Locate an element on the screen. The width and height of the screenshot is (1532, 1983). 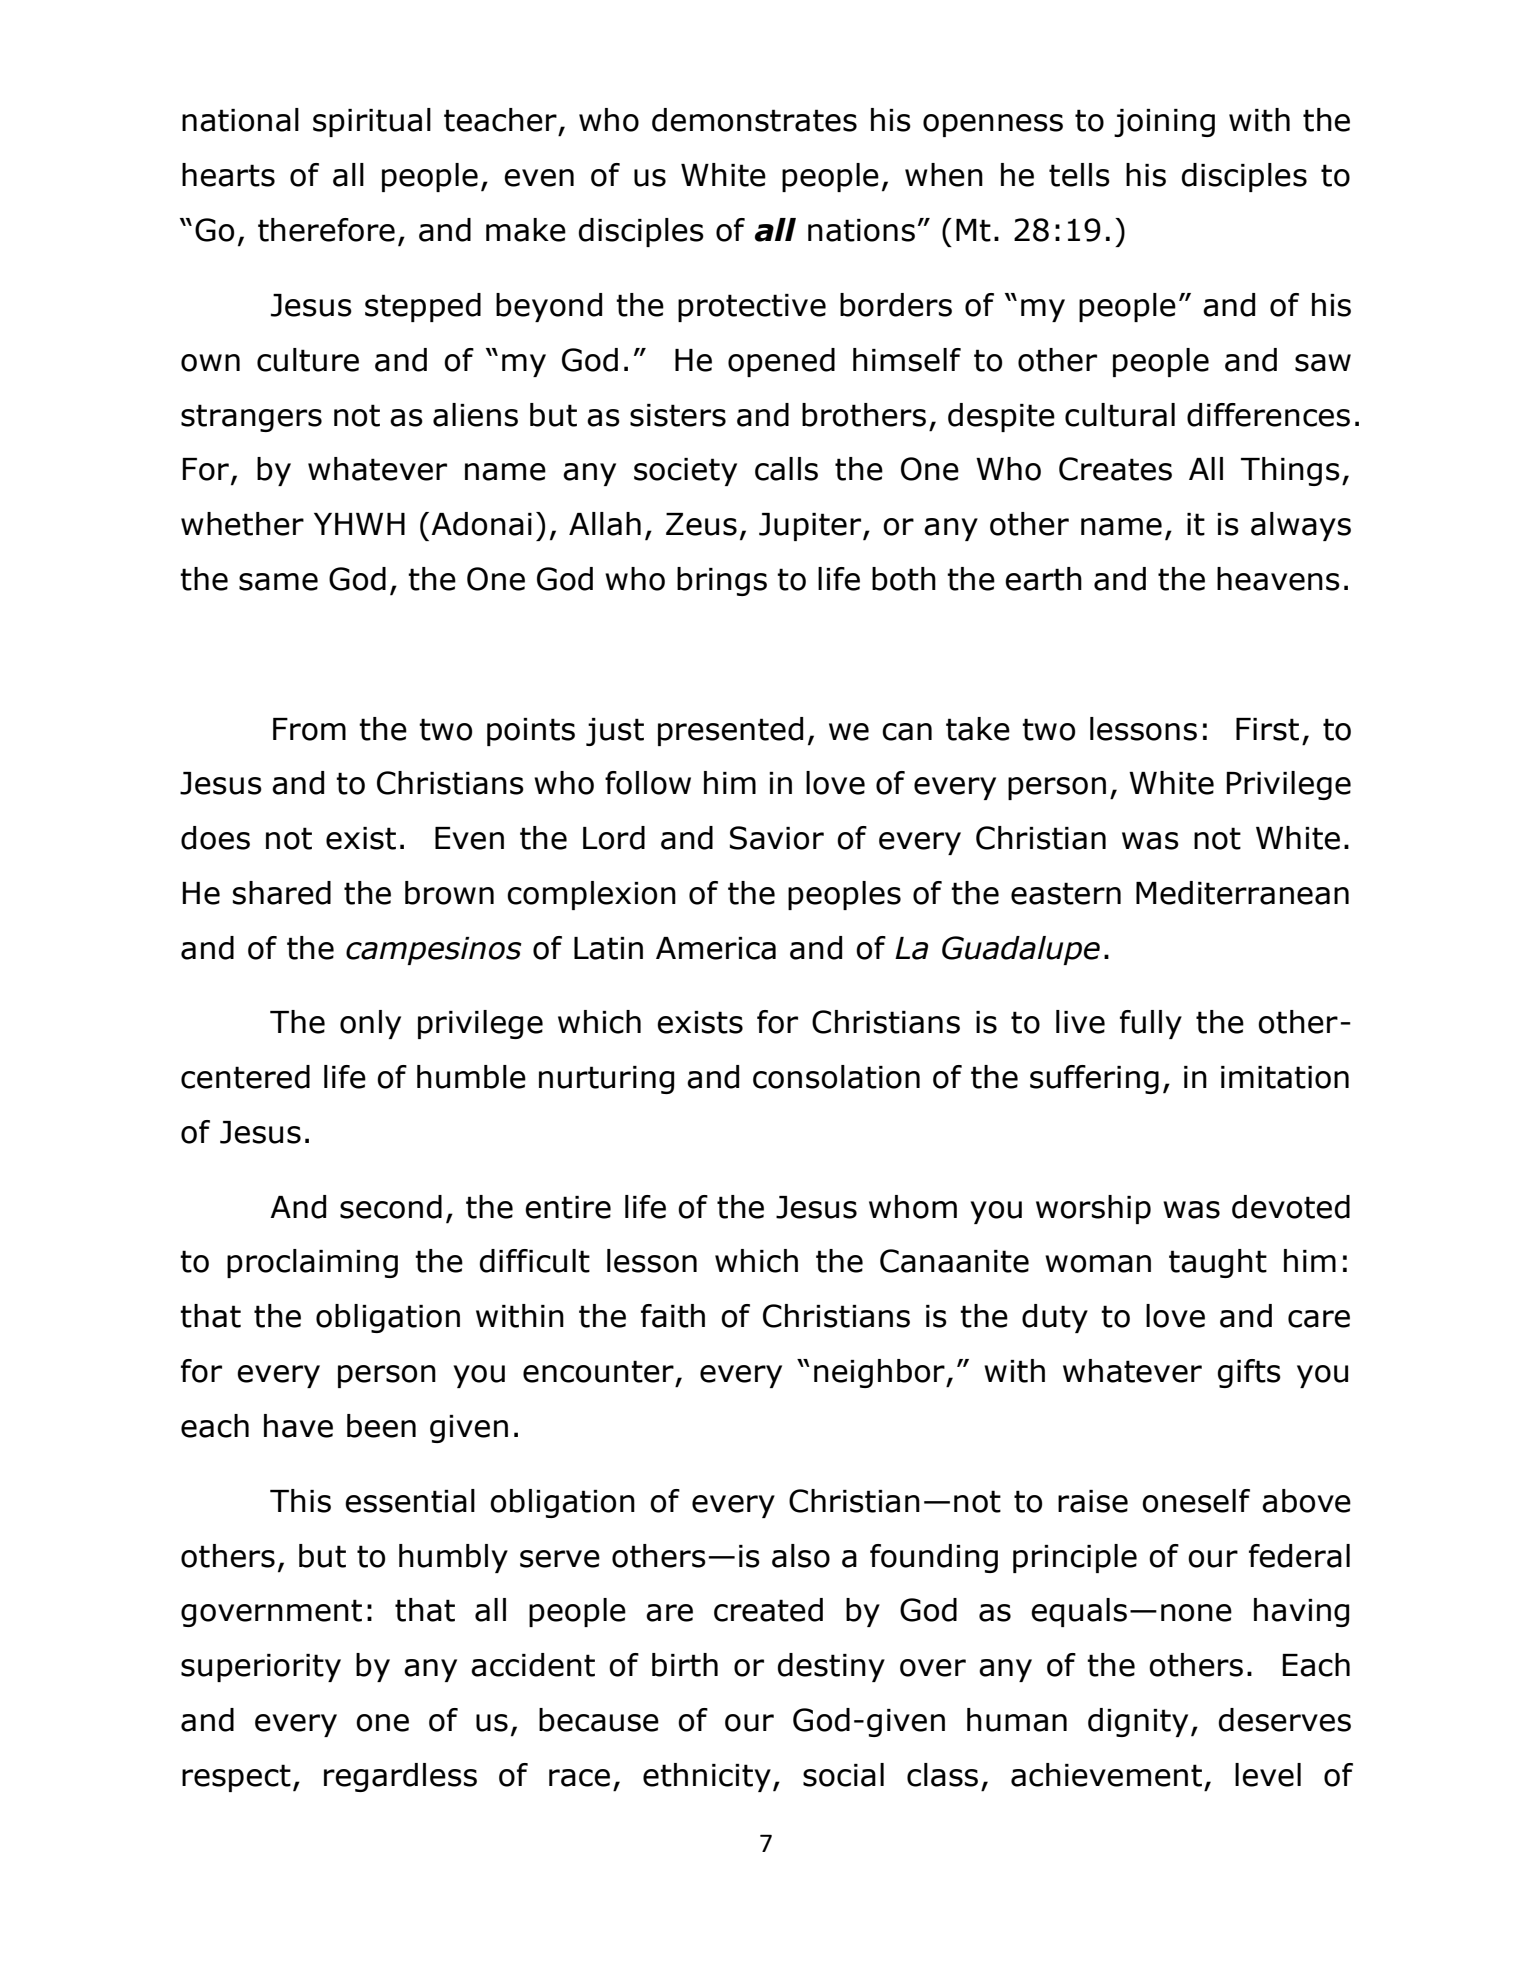
demonstrates is located at coordinates (754, 120).
